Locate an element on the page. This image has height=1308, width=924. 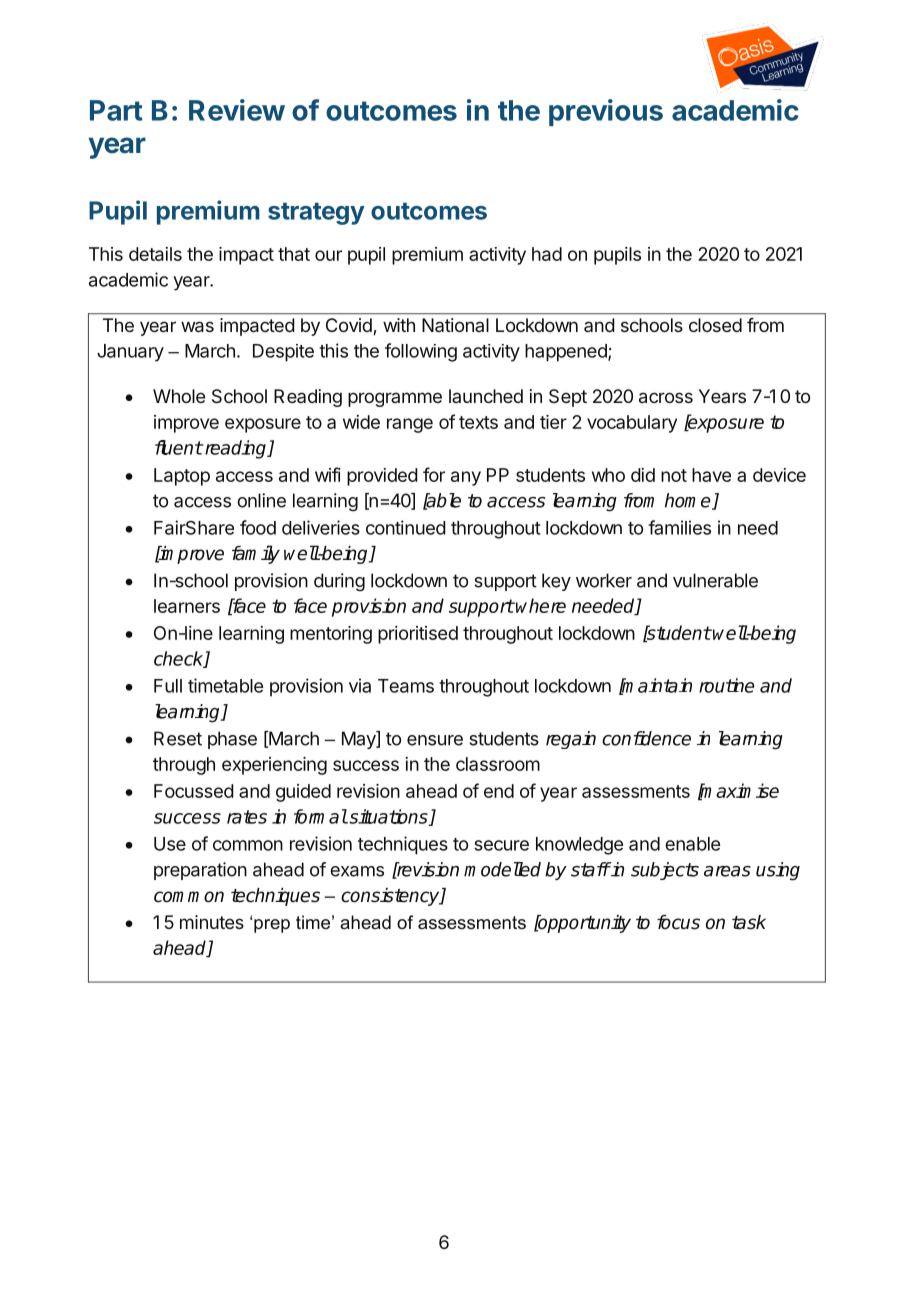
areas is located at coordinates (727, 871).
